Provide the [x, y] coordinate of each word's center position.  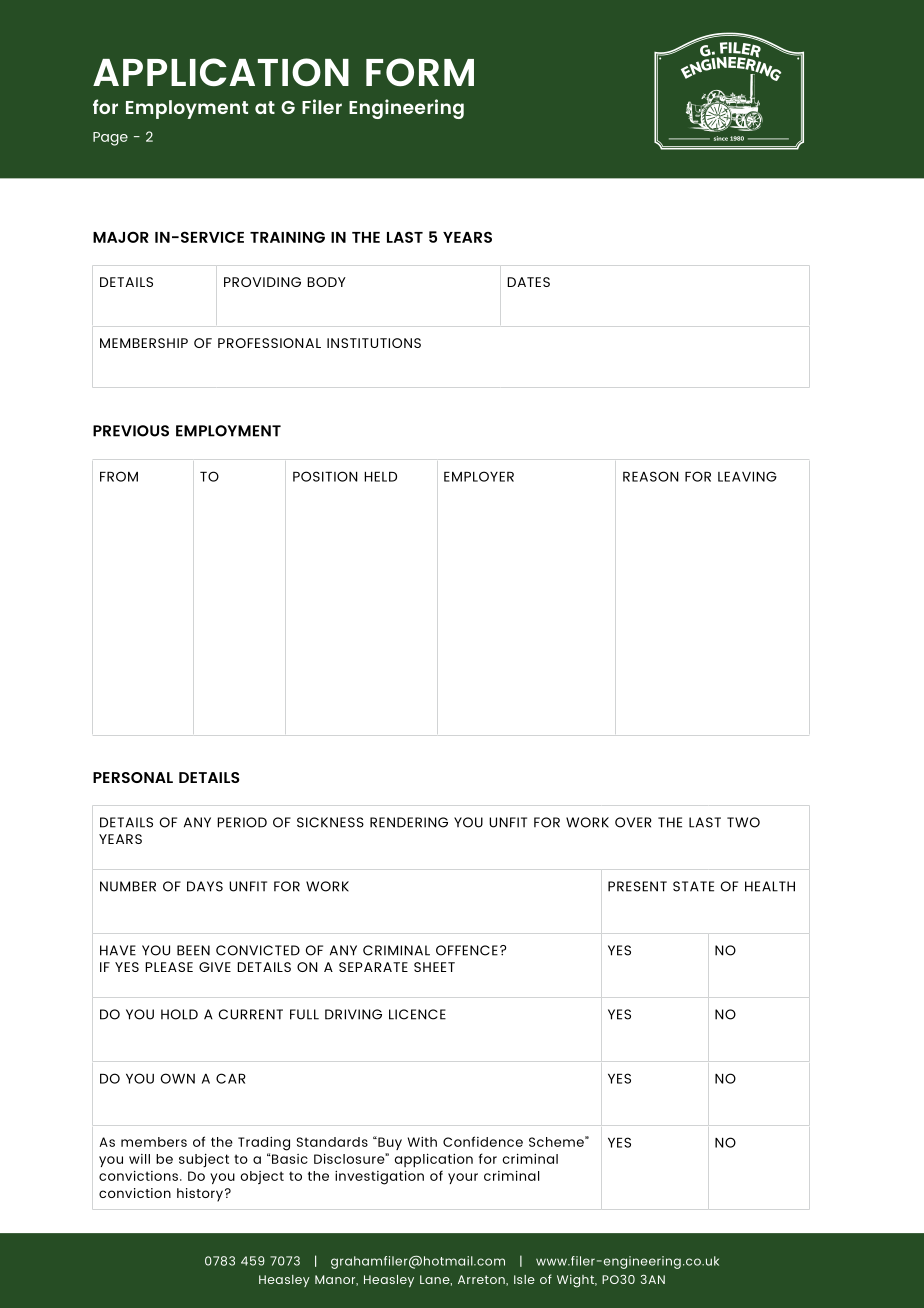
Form [420, 72]
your [463, 1178]
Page [110, 139]
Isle [524, 1279]
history [200, 1195]
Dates [528, 282]
